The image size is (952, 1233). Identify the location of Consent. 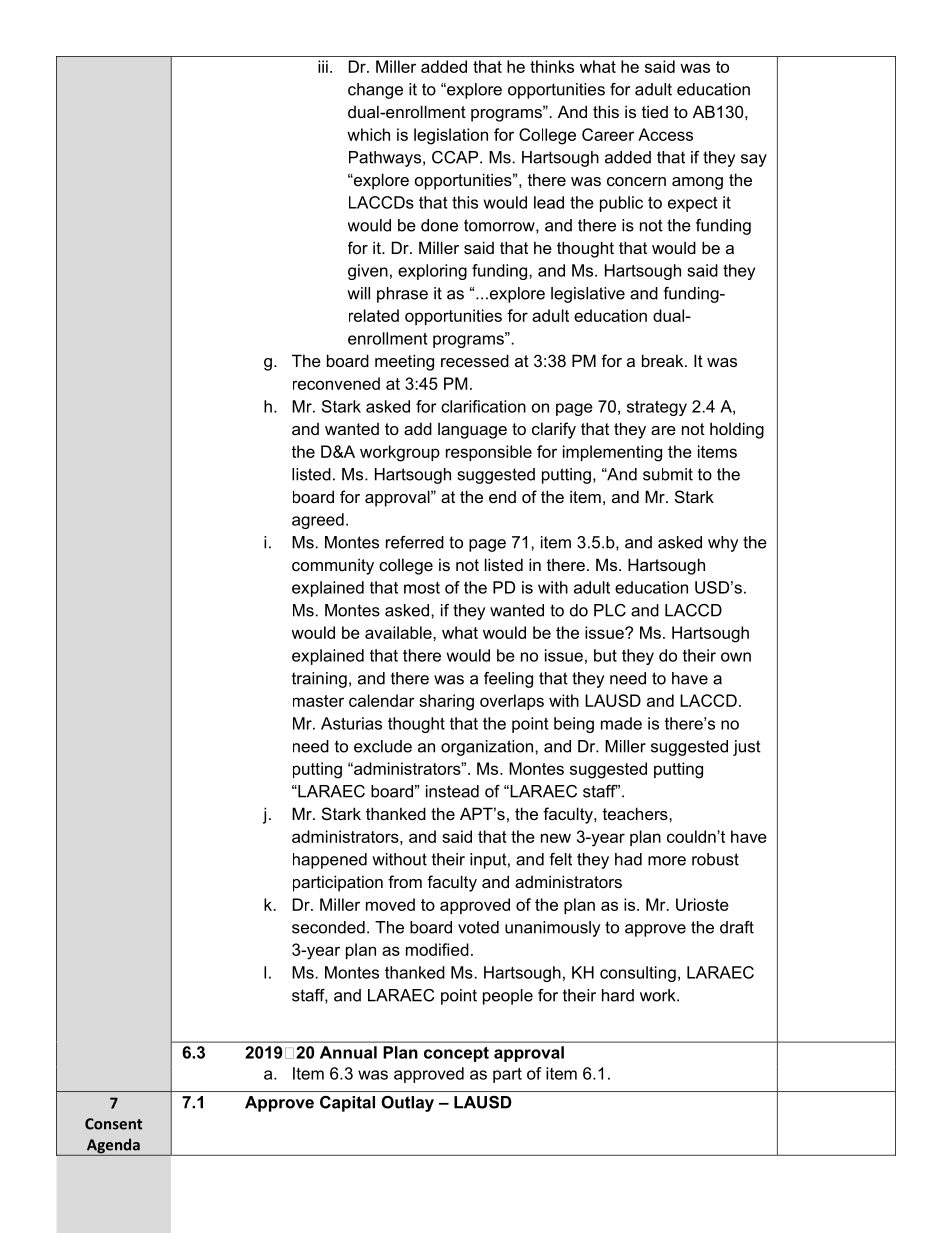
(113, 1124).
